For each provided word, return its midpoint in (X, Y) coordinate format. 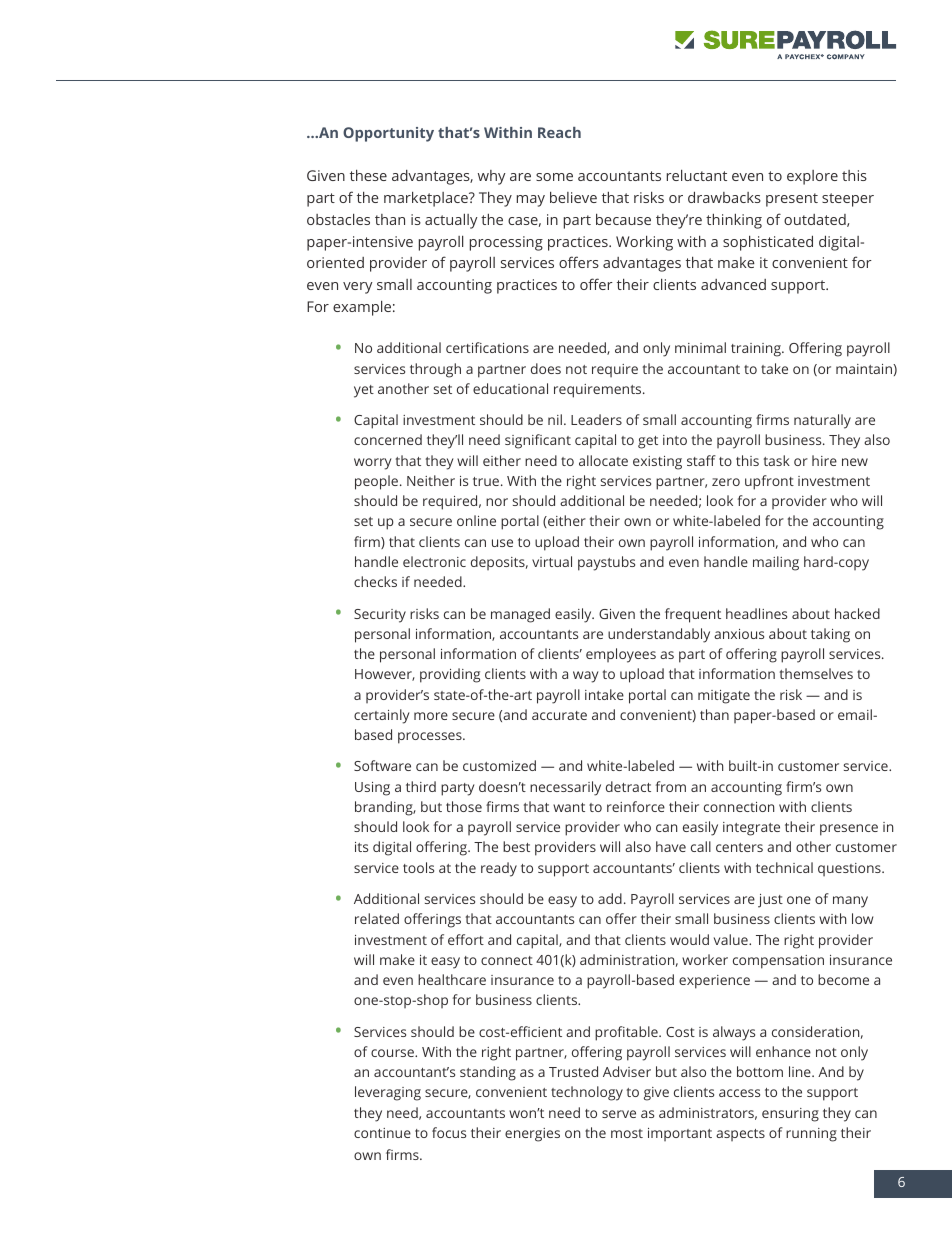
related (377, 918)
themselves (816, 673)
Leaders (596, 419)
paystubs (606, 563)
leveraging (388, 1093)
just (770, 901)
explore (812, 177)
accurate (559, 715)
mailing (776, 563)
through (435, 370)
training (757, 350)
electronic (434, 561)
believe (573, 197)
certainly (381, 716)
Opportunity (388, 134)
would (689, 939)
